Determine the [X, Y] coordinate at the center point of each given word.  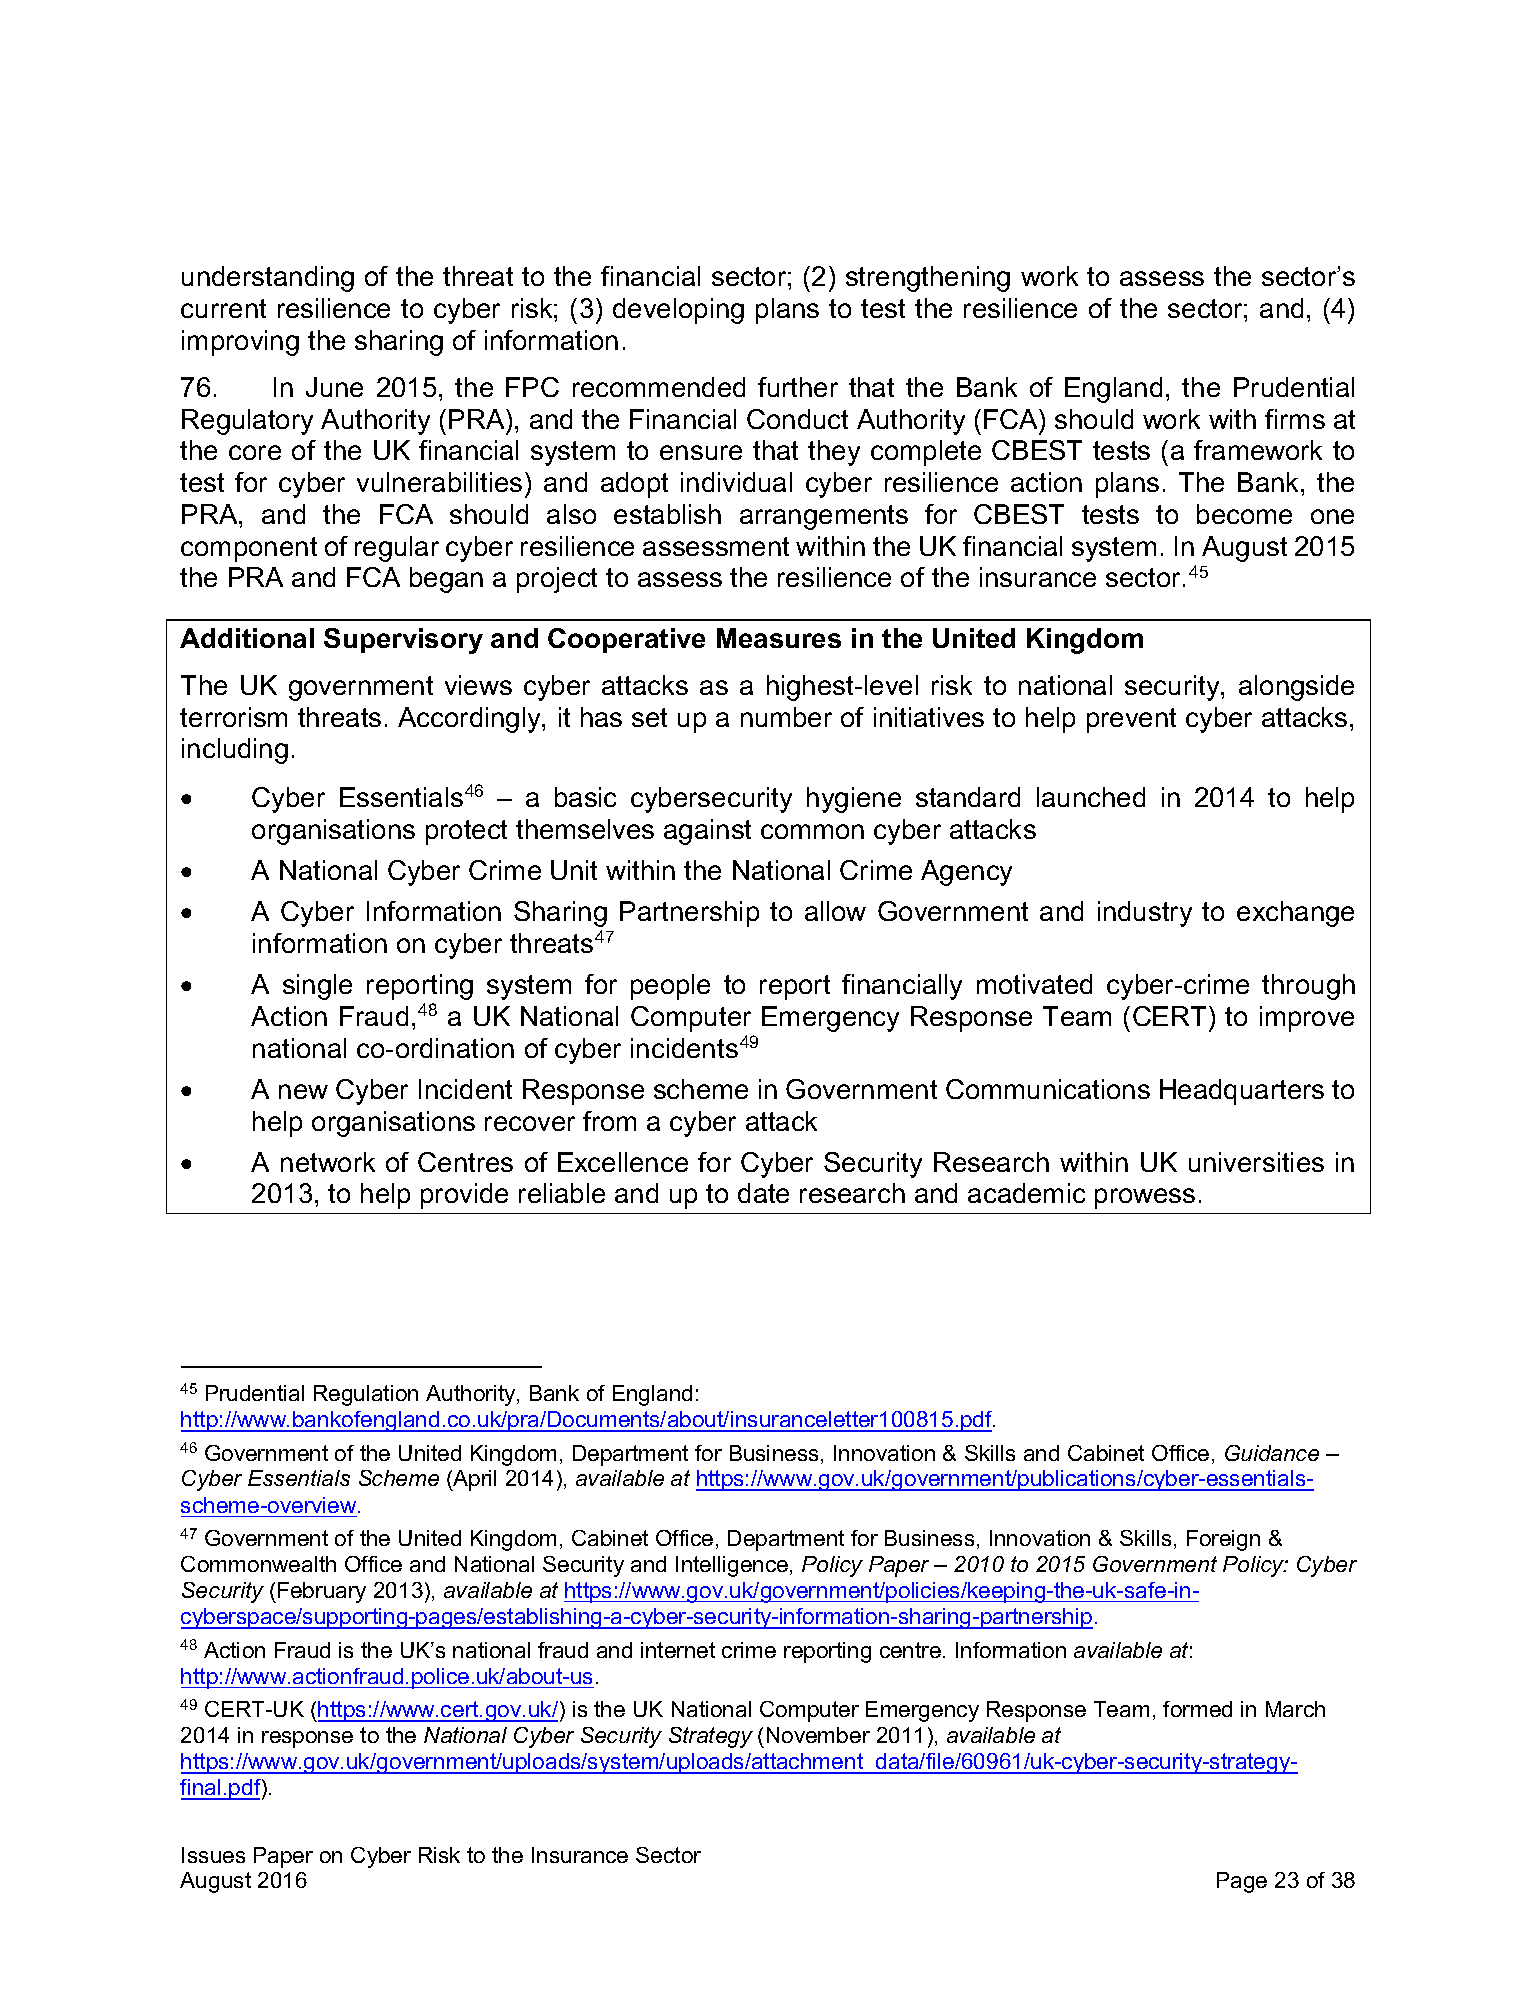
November [818, 1735]
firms [1295, 419]
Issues [213, 1855]
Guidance [1272, 1453]
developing [678, 311]
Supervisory [403, 641]
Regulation [366, 1395]
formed [1197, 1709]
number [786, 717]
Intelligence [733, 1566]
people [670, 987]
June [334, 387]
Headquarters [1242, 1092]
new [303, 1091]
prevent [1131, 720]
